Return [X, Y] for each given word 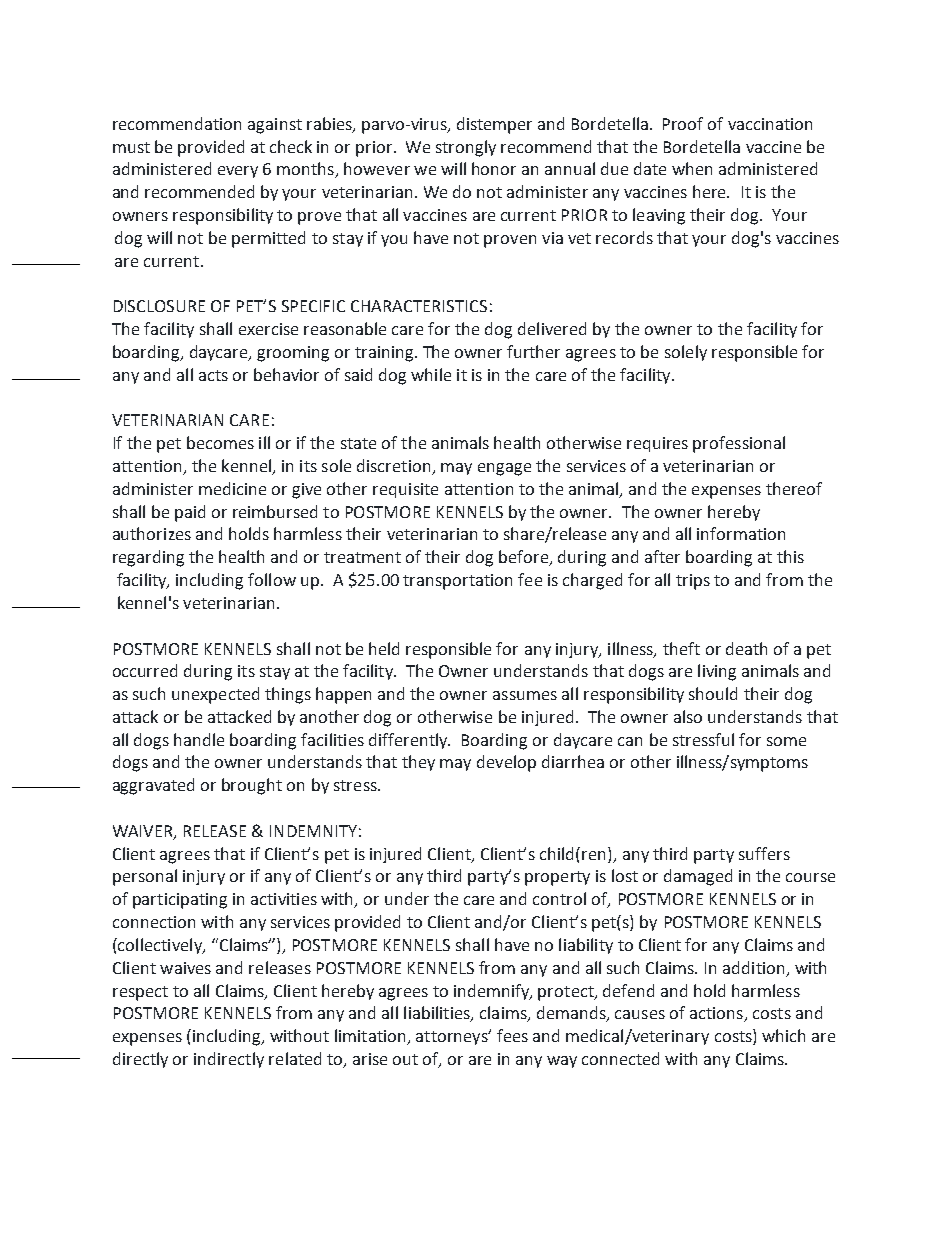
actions [717, 1014]
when [692, 168]
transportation [457, 582]
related [295, 1058]
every [238, 172]
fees [512, 1035]
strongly [466, 148]
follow [272, 579]
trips [693, 582]
